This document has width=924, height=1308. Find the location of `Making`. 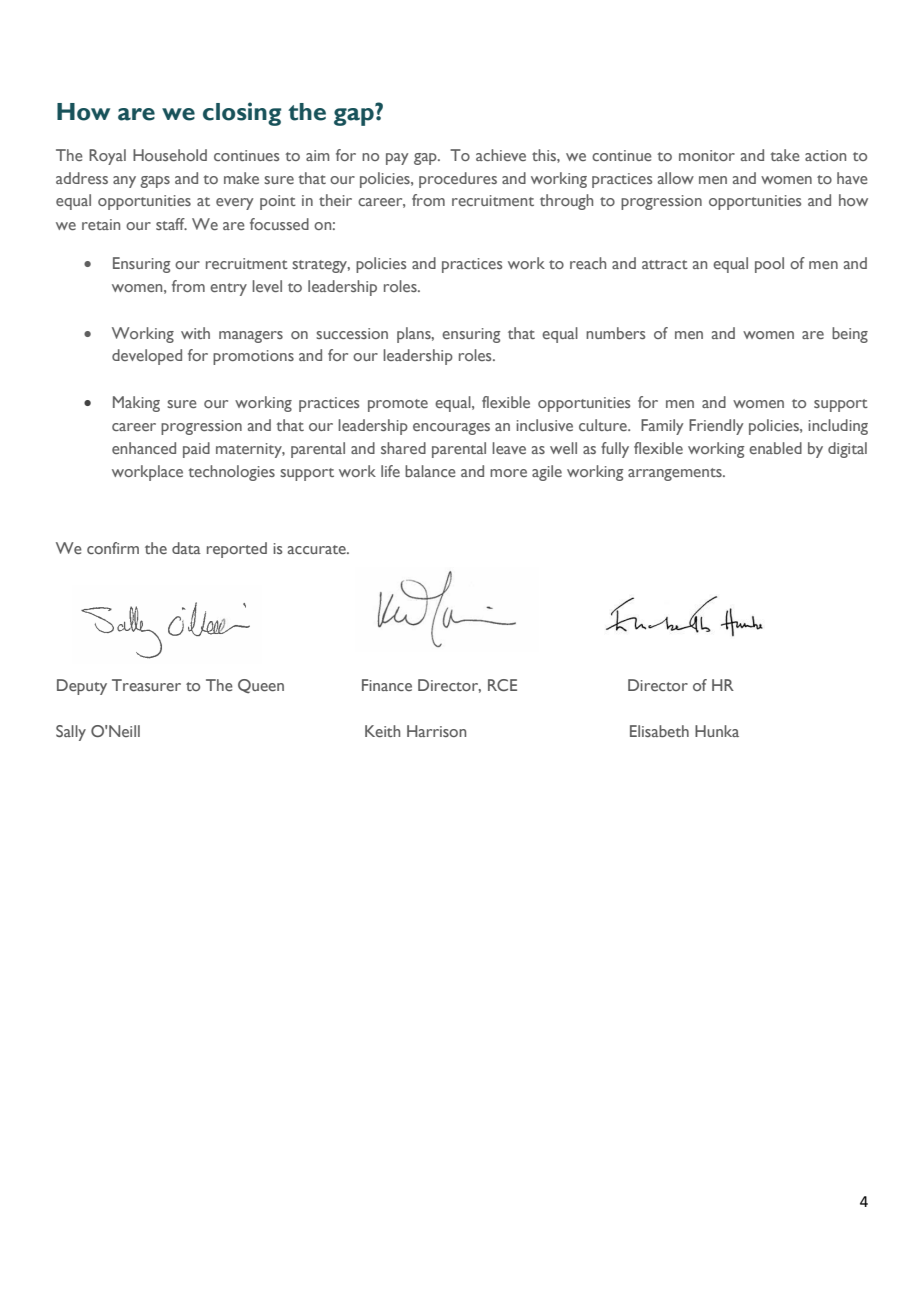

Making is located at coordinates (136, 404).
